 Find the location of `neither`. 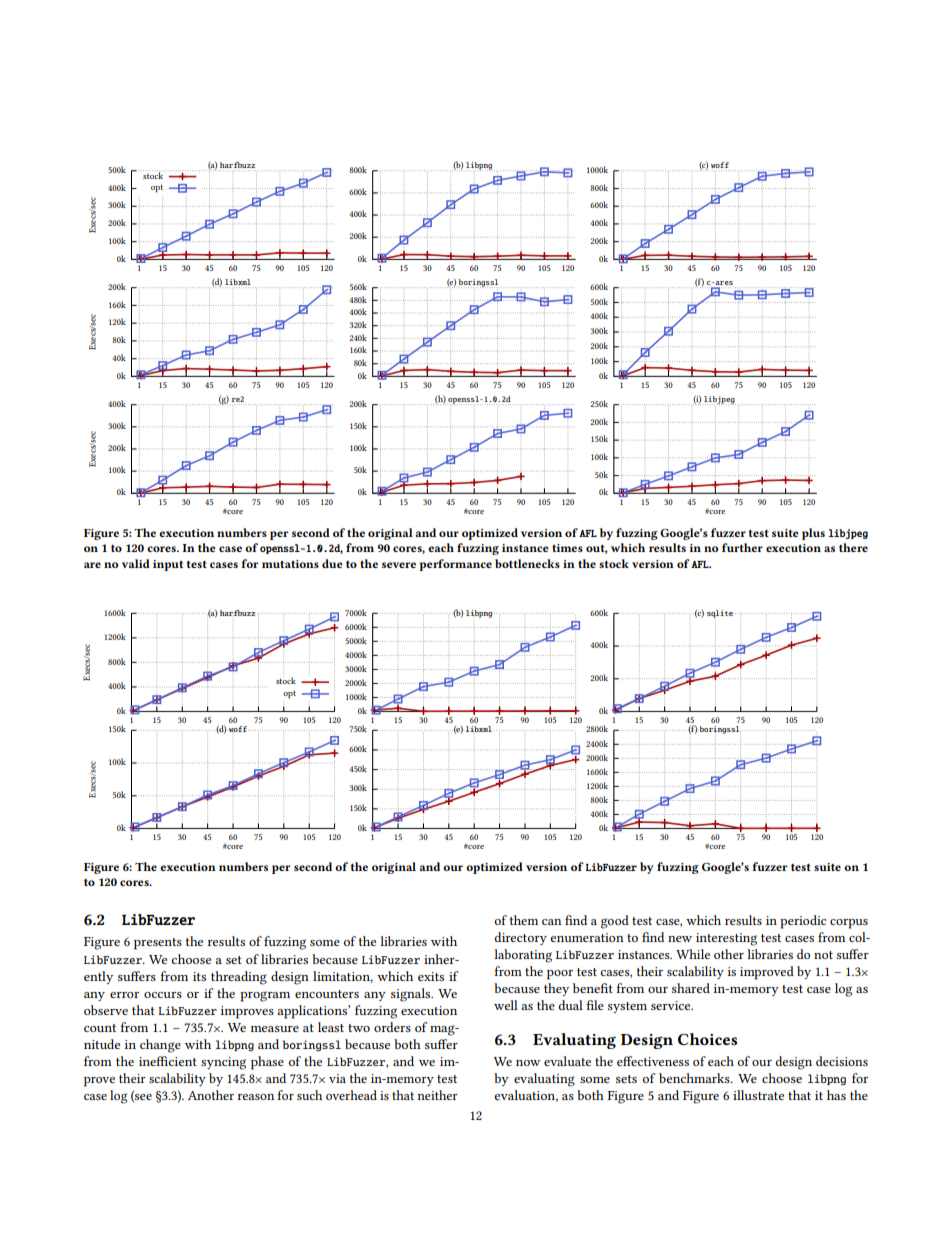

neither is located at coordinates (437, 1095).
